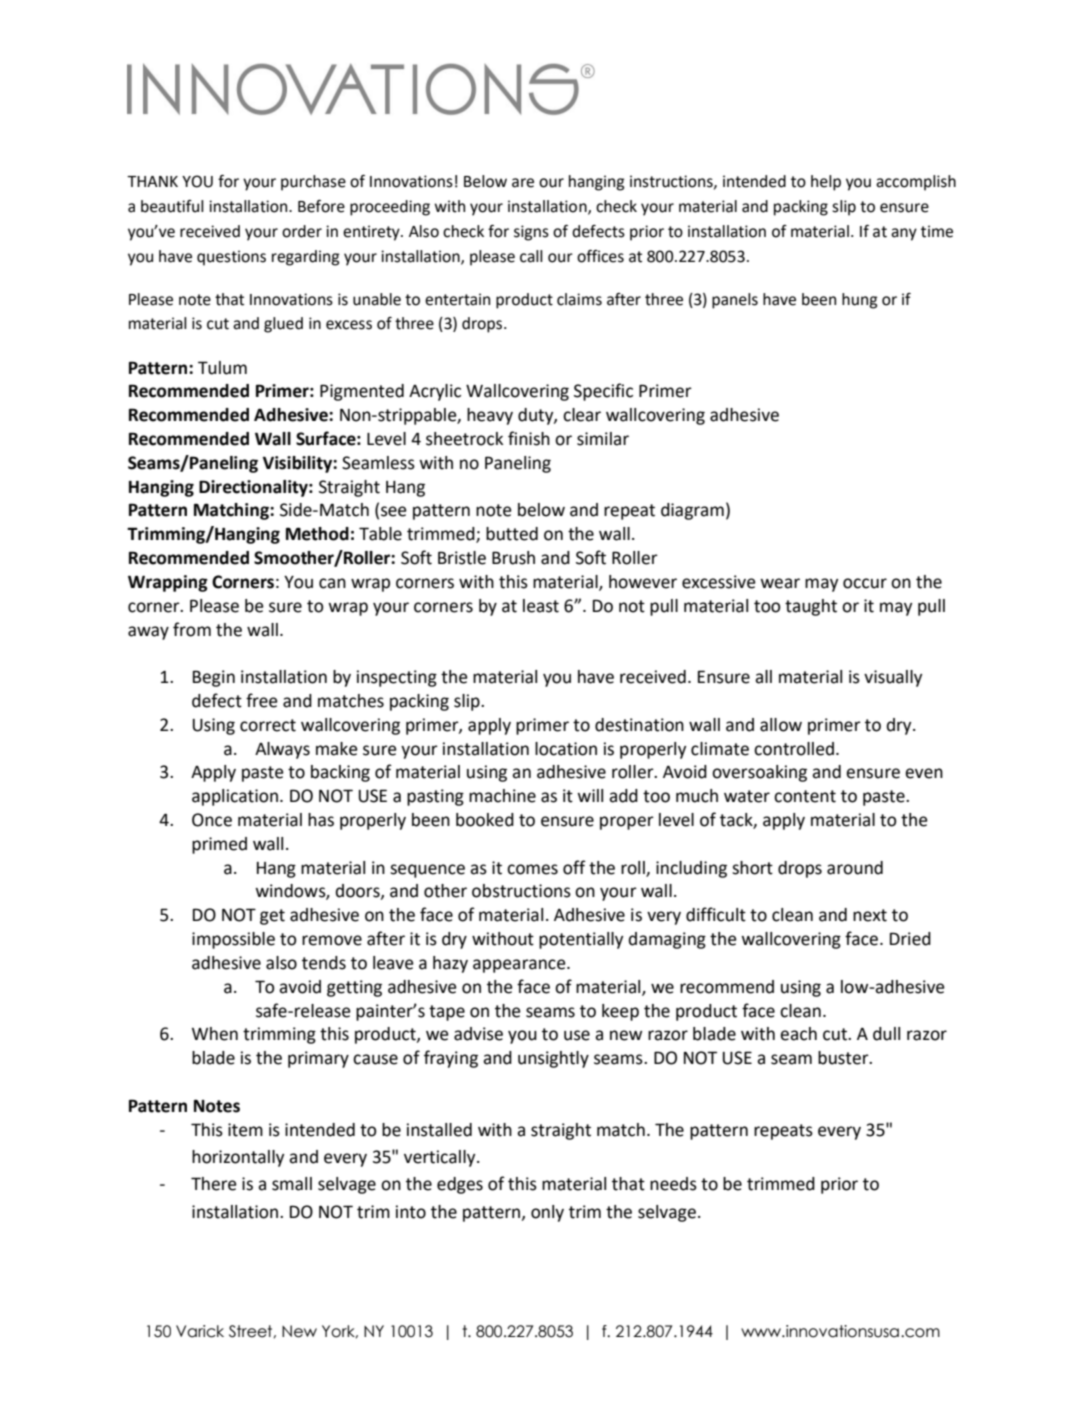  What do you see at coordinates (262, 700) in the screenshot?
I see `free` at bounding box center [262, 700].
